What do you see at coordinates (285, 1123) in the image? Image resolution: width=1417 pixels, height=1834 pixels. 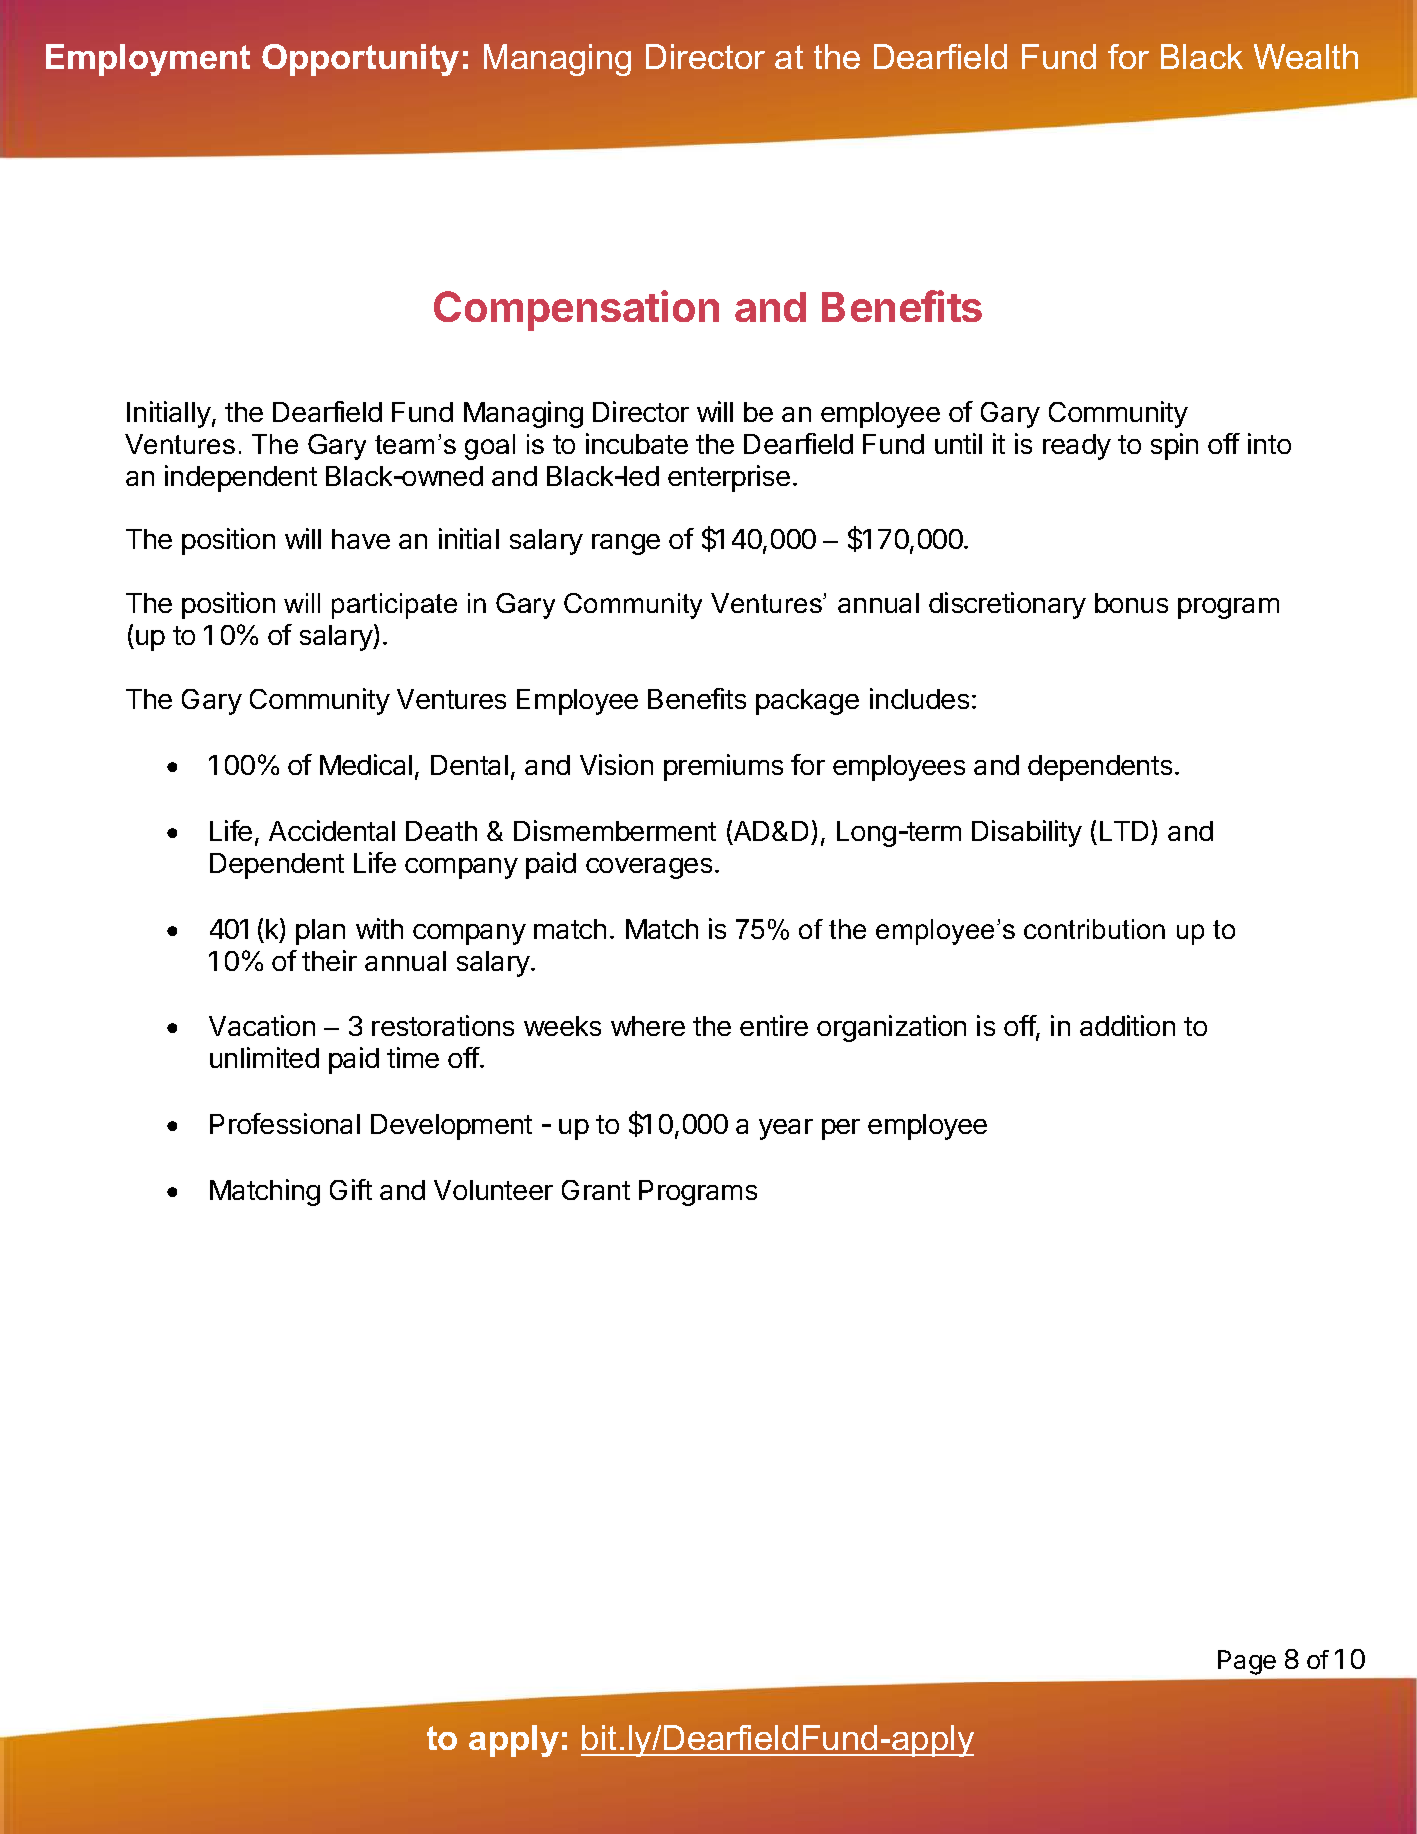 I see `Professional` at bounding box center [285, 1123].
